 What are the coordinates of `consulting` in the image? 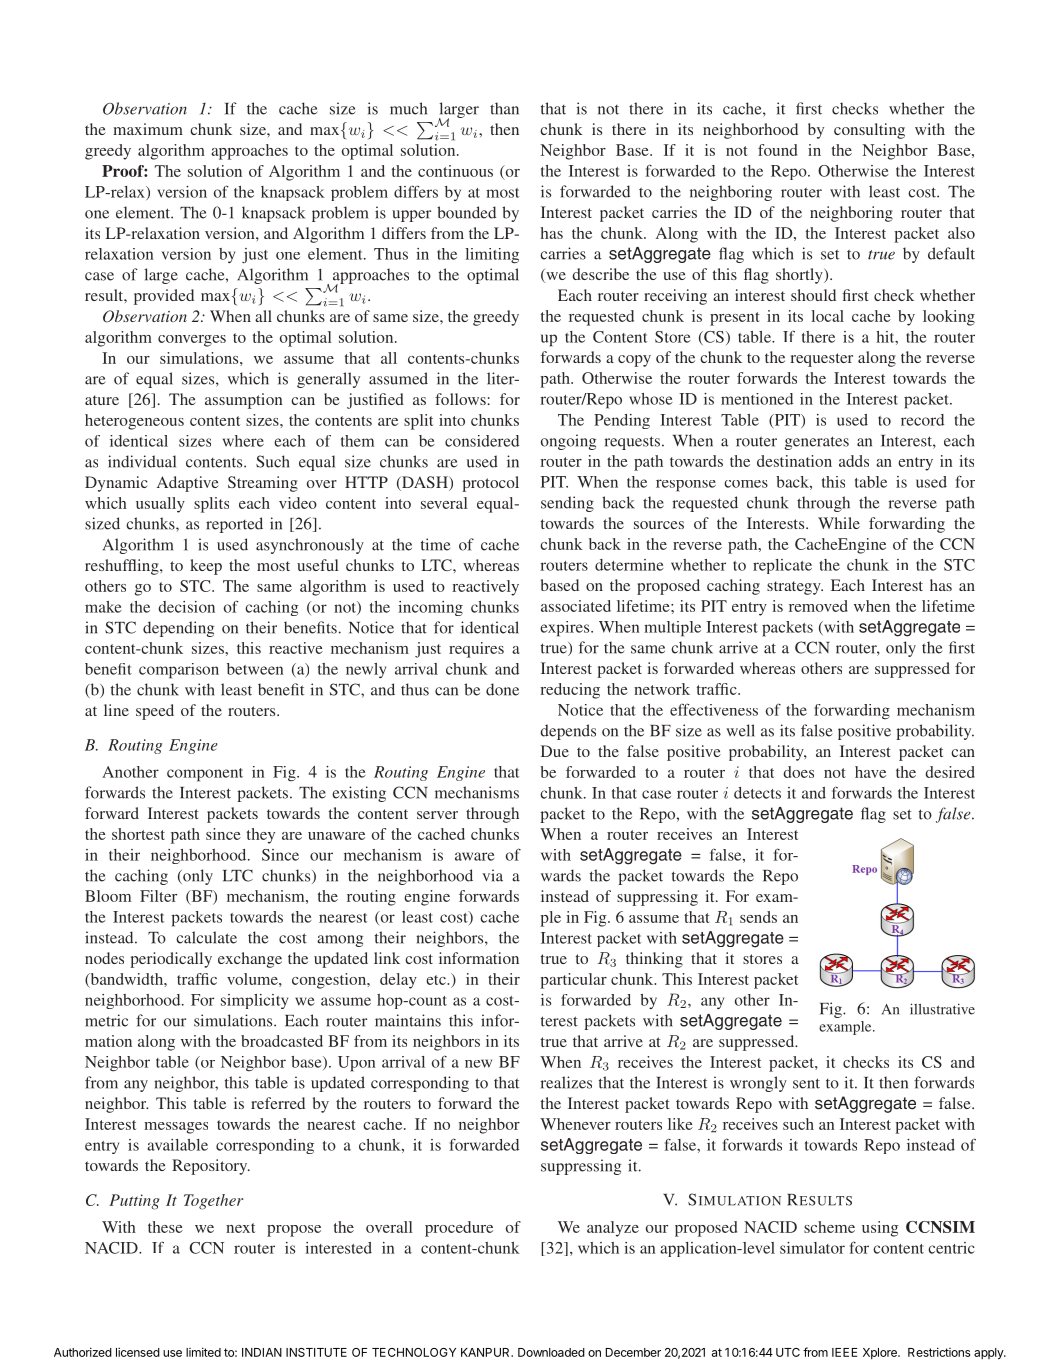 It's located at (869, 131).
